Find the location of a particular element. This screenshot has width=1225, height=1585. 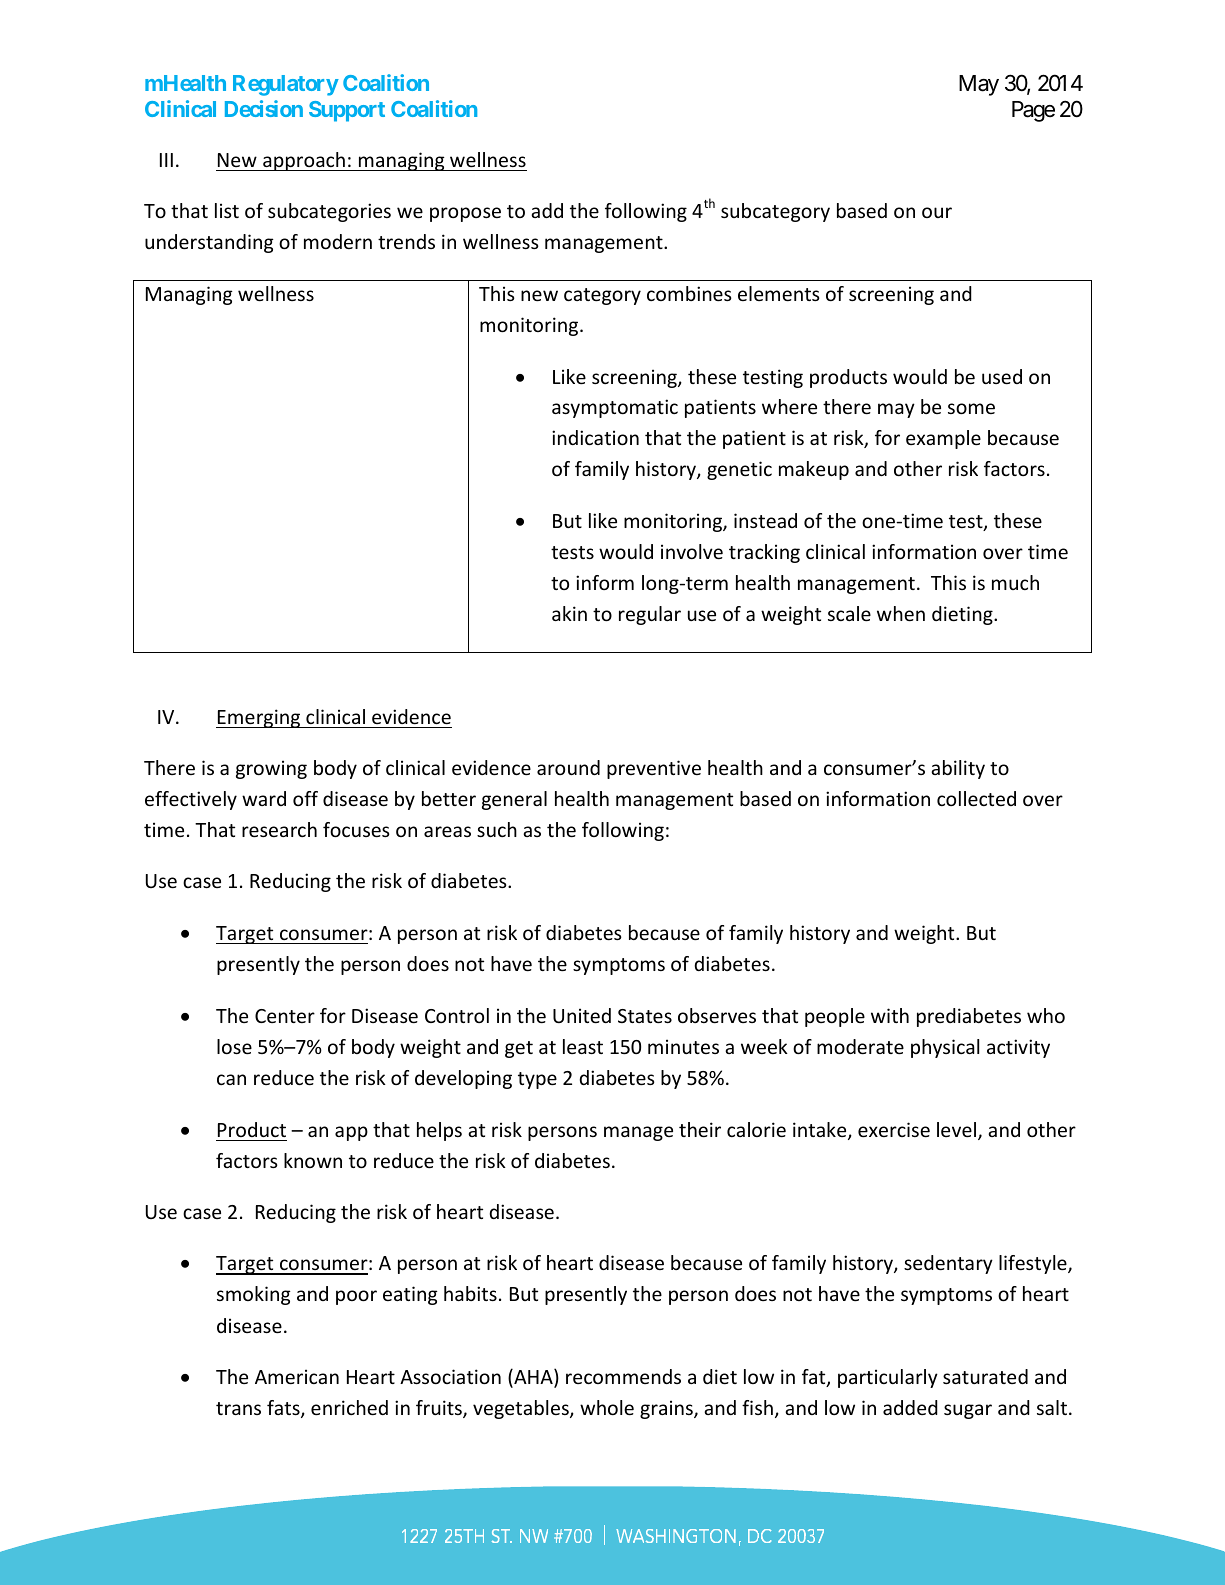

around is located at coordinates (568, 767).
